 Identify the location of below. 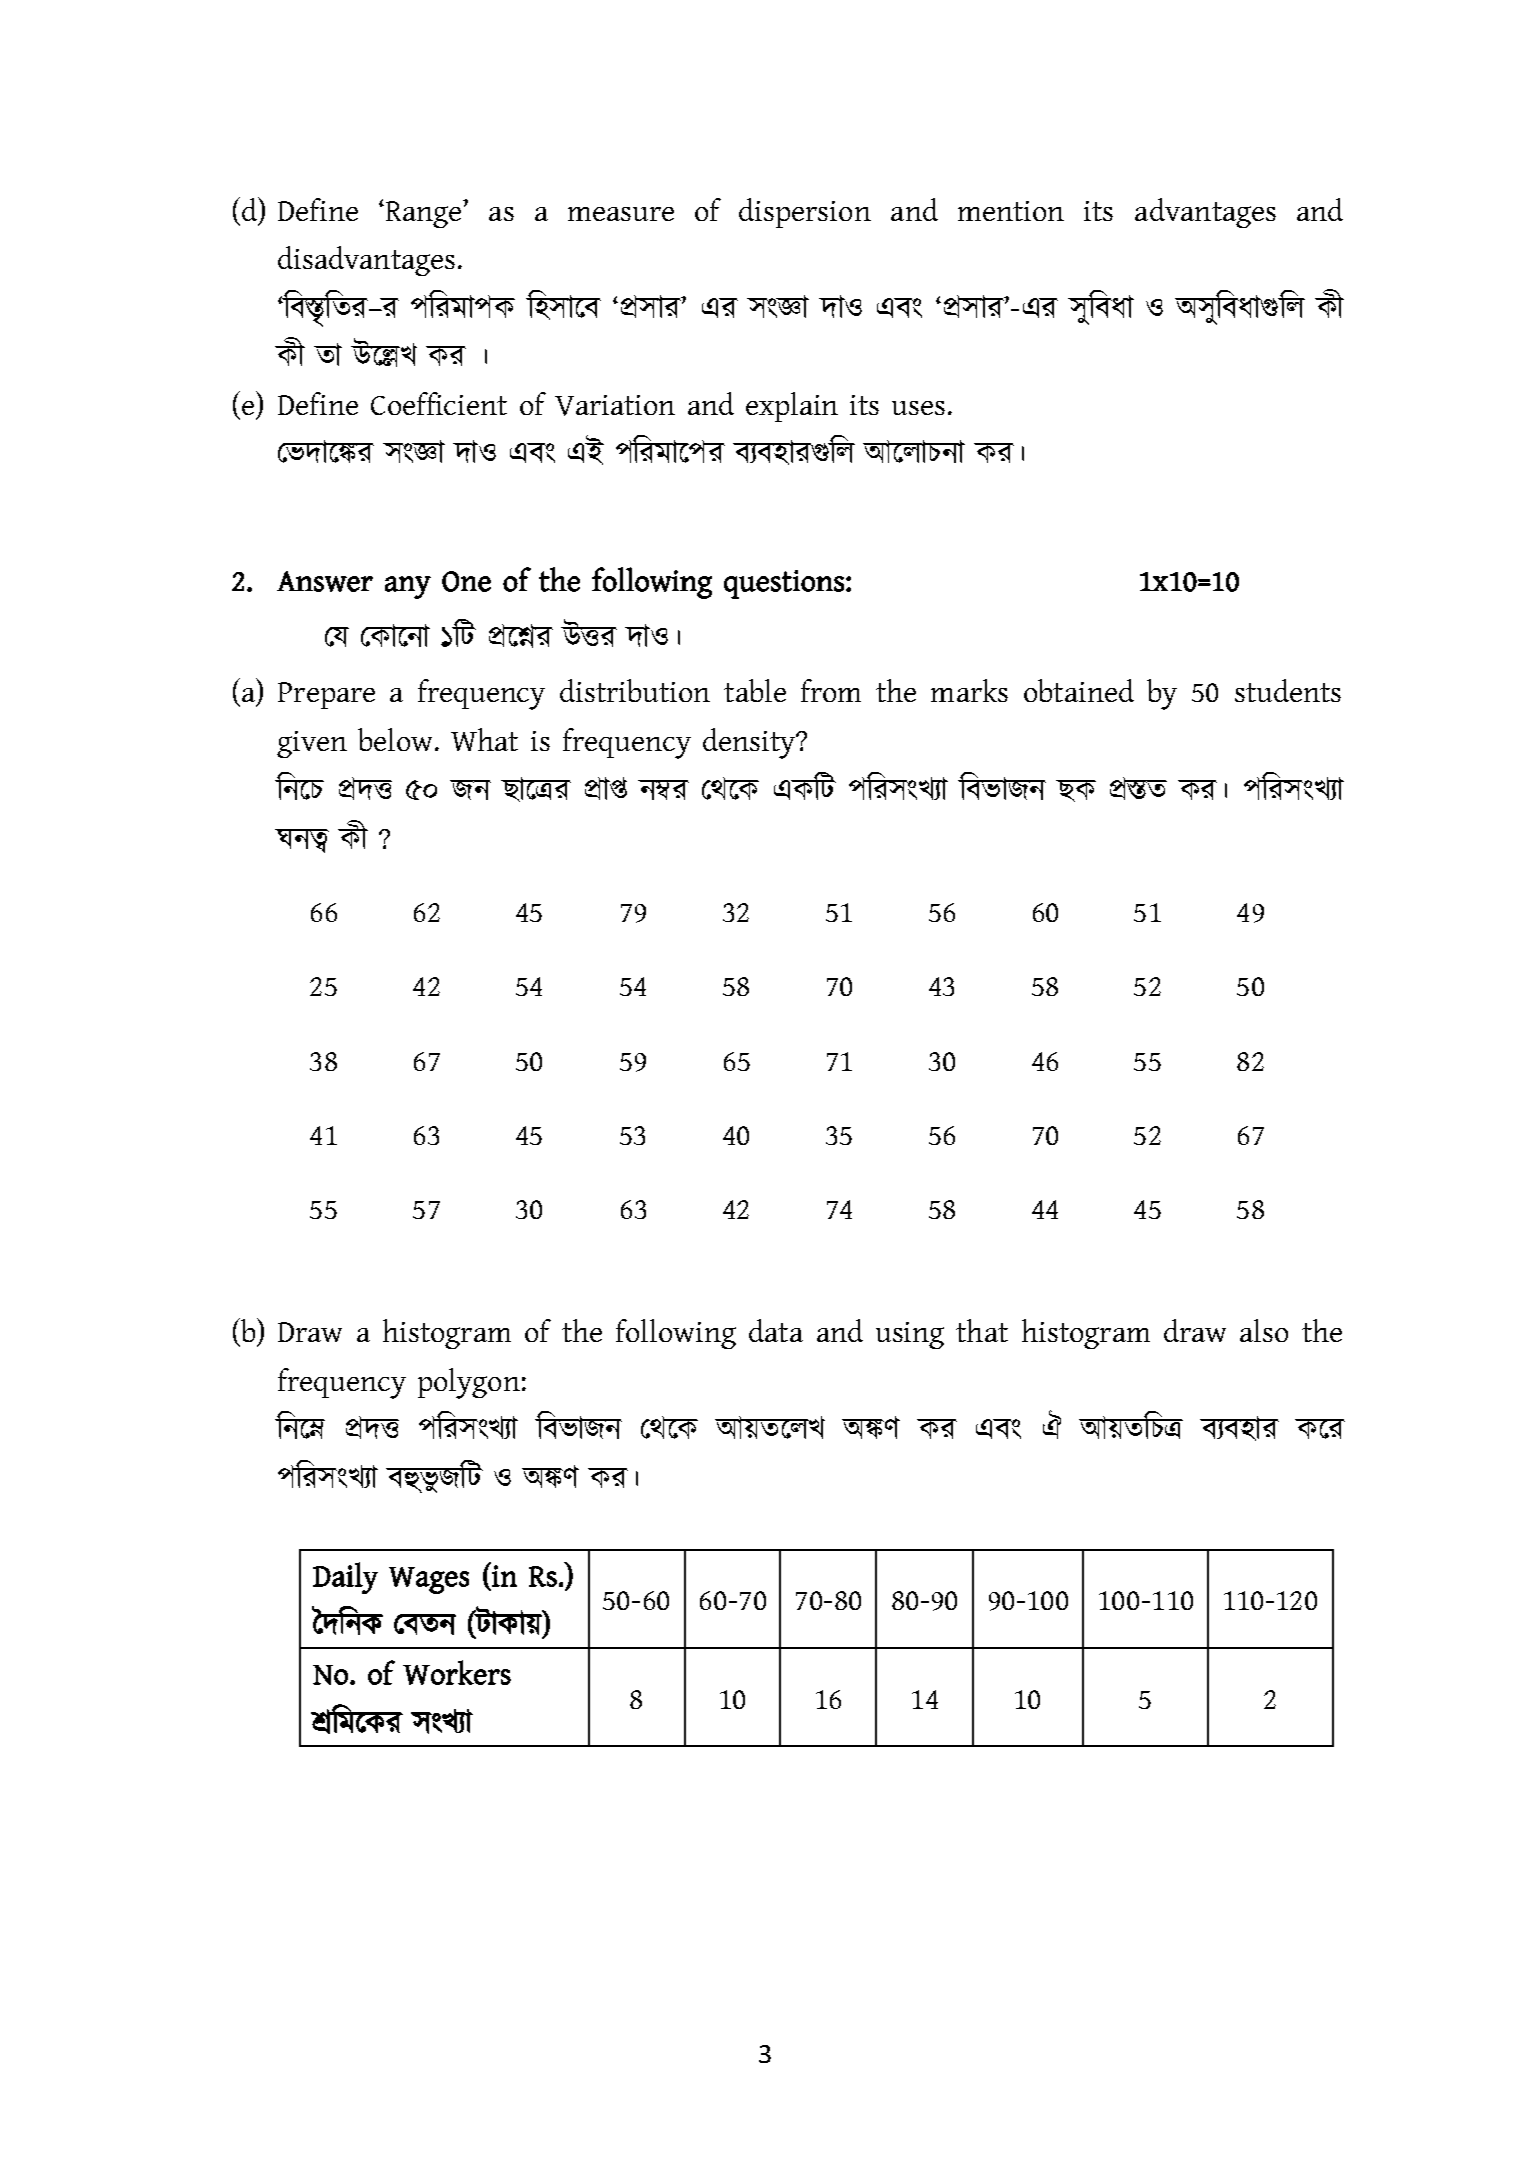
(397, 739).
